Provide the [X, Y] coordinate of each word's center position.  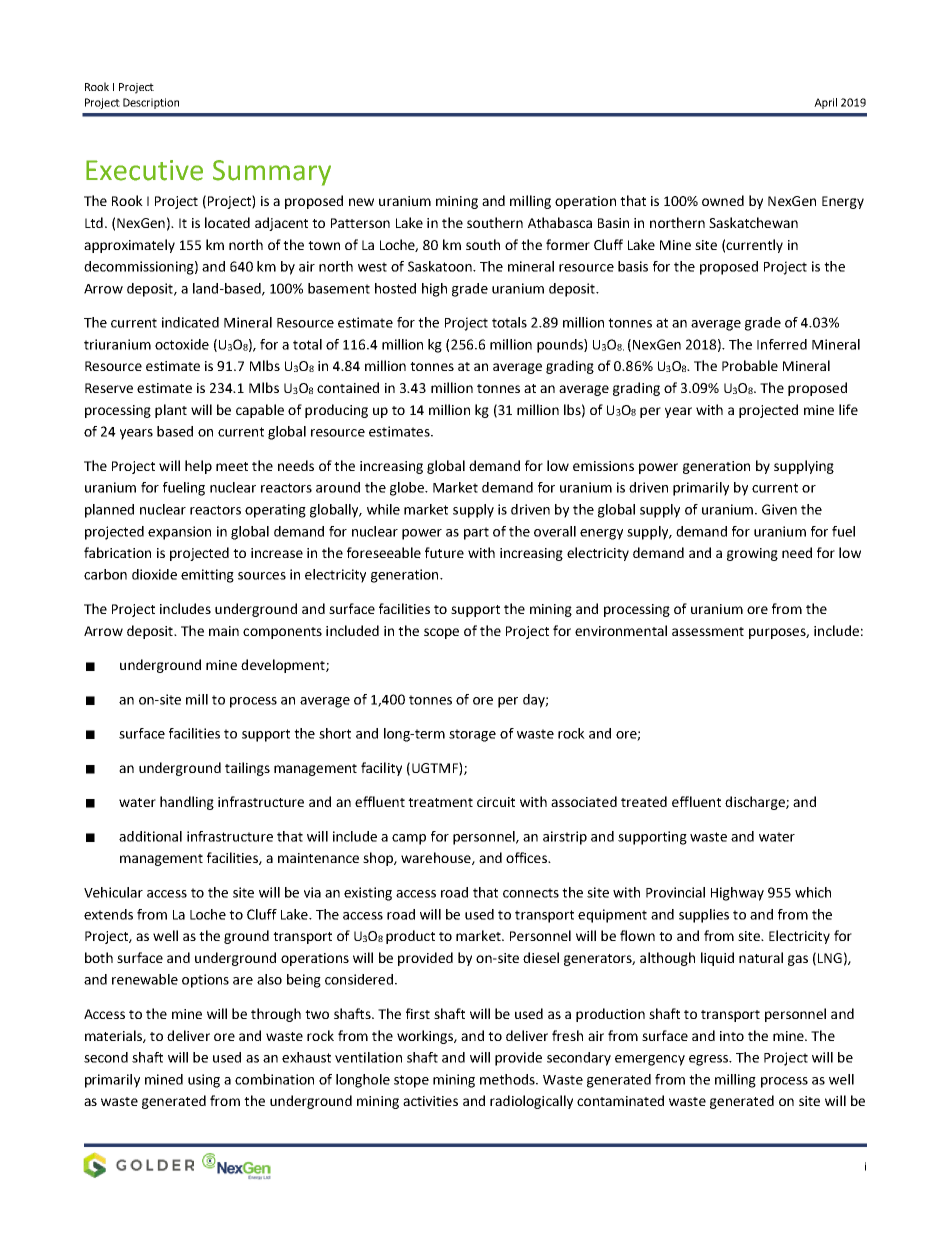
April [825, 103]
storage [472, 735]
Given [779, 509]
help [198, 467]
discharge [756, 803]
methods [508, 1079]
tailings [247, 769]
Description [151, 103]
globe [408, 489]
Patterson [360, 223]
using [204, 1081]
